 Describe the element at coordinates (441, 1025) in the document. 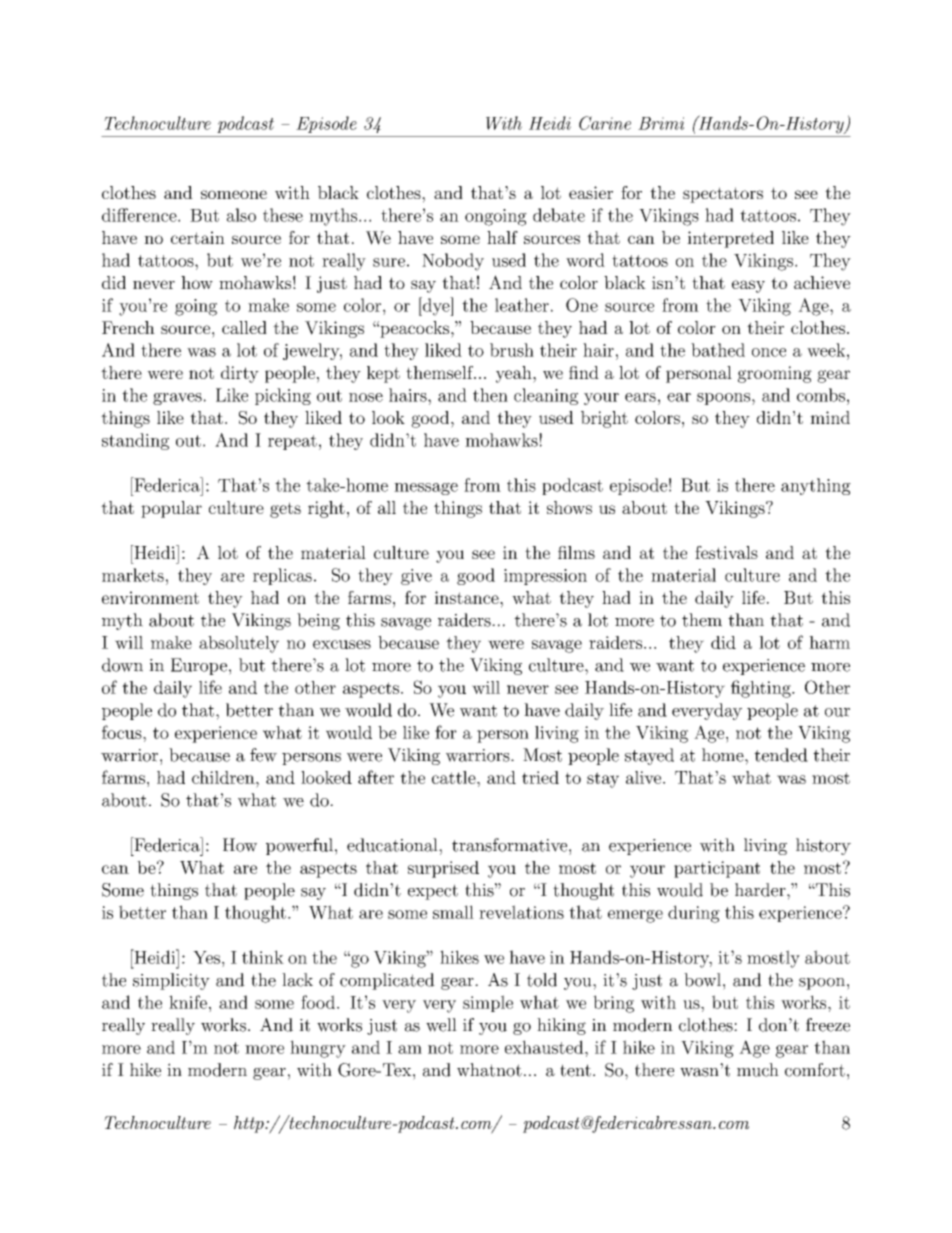

I see `well` at that location.
